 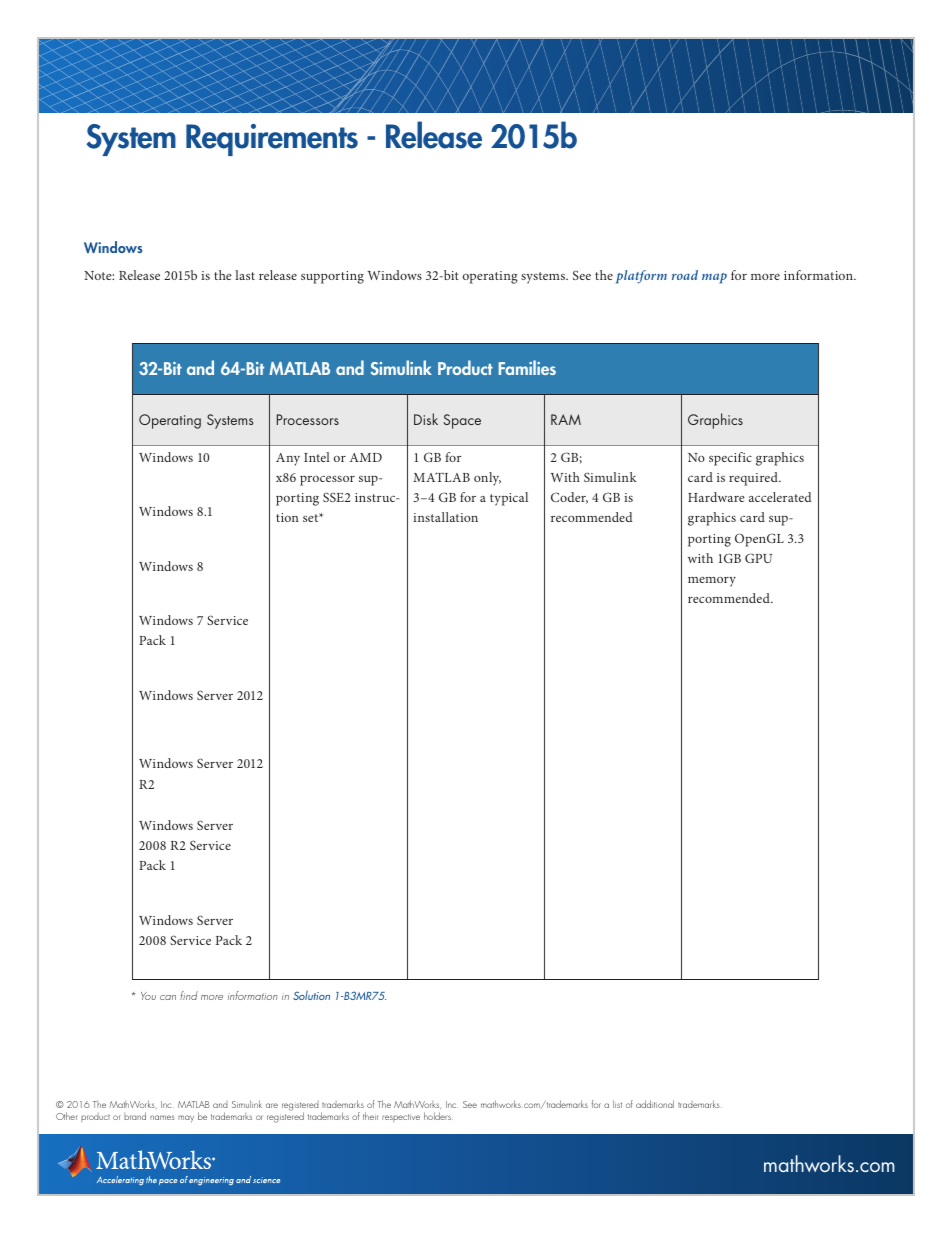 What do you see at coordinates (509, 499) in the screenshot?
I see `typical` at bounding box center [509, 499].
